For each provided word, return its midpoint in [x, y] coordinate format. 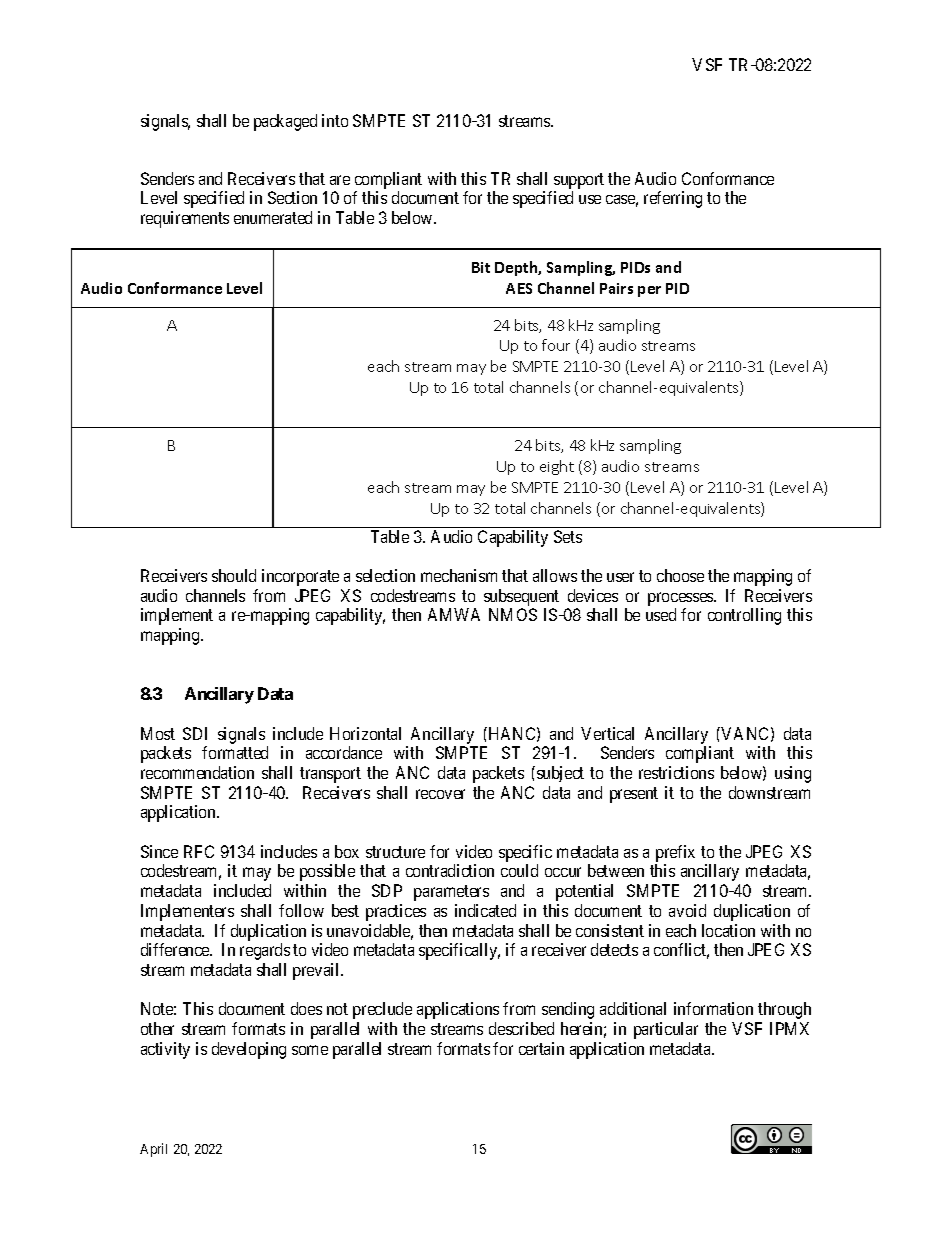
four [556, 345]
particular [666, 1030]
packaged [285, 122]
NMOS [513, 614]
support [579, 182]
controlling [744, 616]
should [234, 575]
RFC [199, 851]
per [649, 291]
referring [673, 199]
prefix [675, 853]
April [153, 1150]
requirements [185, 219]
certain [541, 1048]
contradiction [450, 870]
